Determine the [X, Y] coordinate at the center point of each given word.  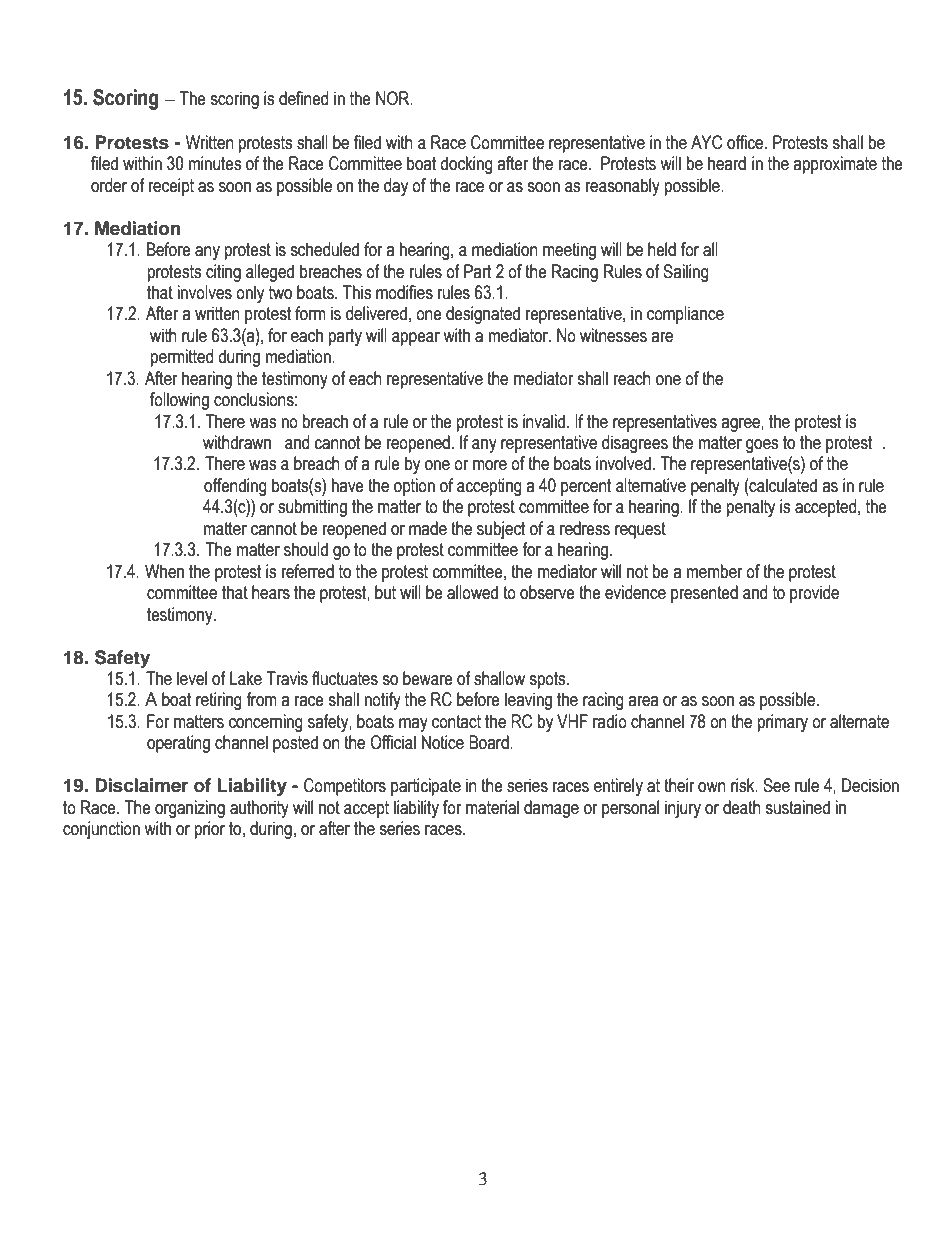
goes [762, 446]
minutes [215, 163]
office [745, 142]
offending [235, 487]
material [492, 807]
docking [466, 165]
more [490, 465]
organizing [190, 809]
